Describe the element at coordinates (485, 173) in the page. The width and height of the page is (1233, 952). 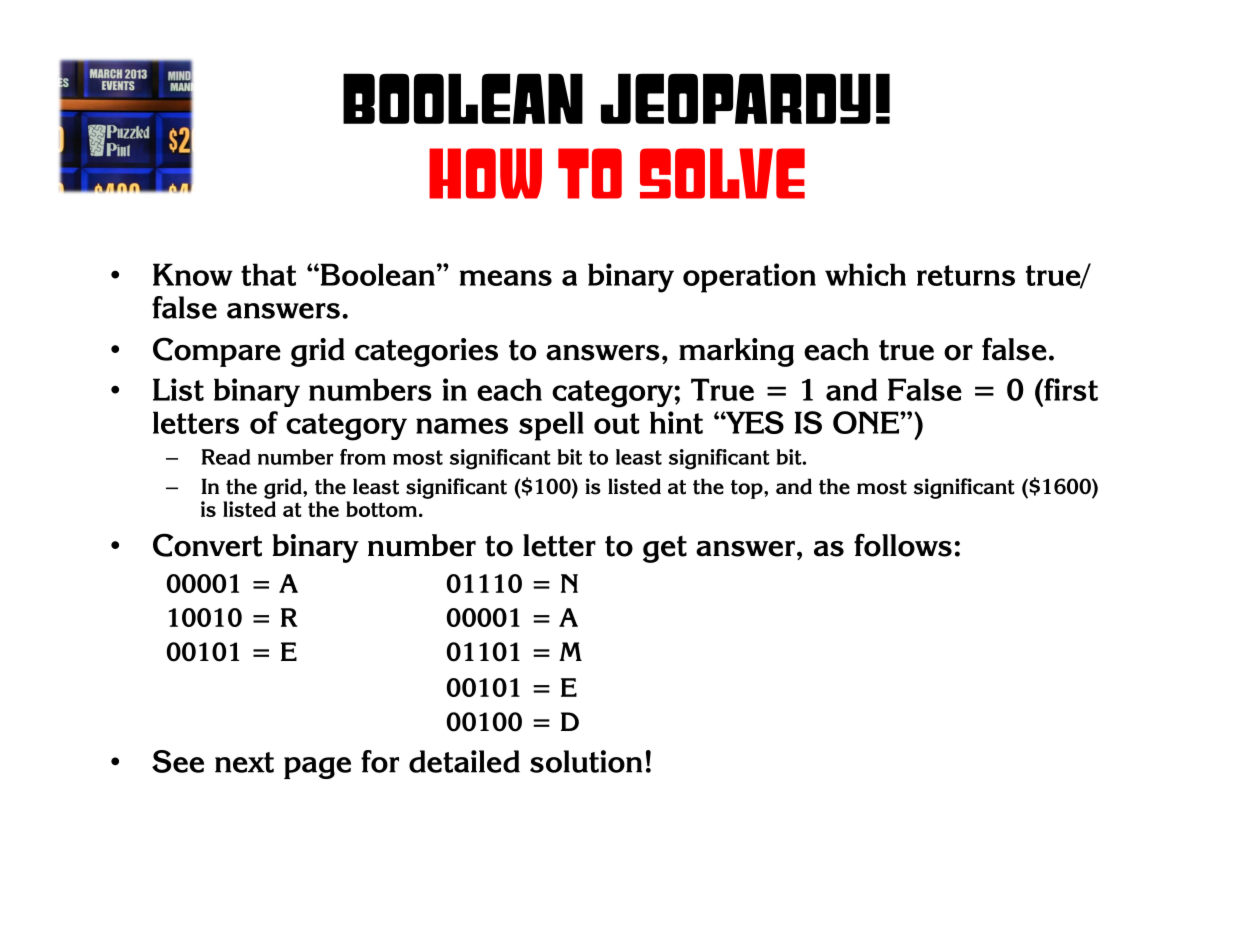
I see `How` at that location.
